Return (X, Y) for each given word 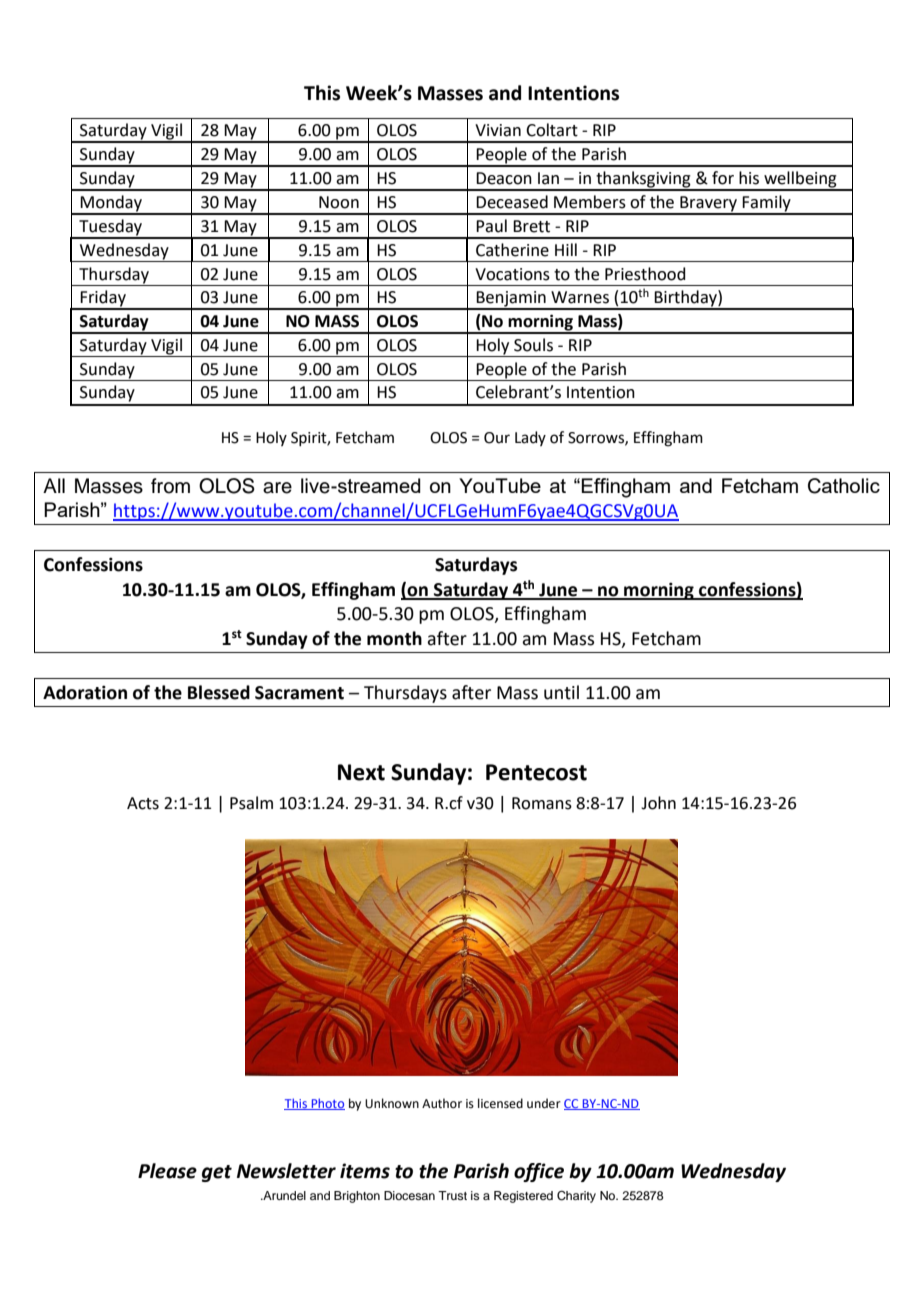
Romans (542, 803)
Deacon (504, 178)
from (170, 486)
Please (167, 1171)
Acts (143, 803)
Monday (112, 204)
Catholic (844, 486)
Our (497, 438)
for (723, 178)
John (658, 803)
